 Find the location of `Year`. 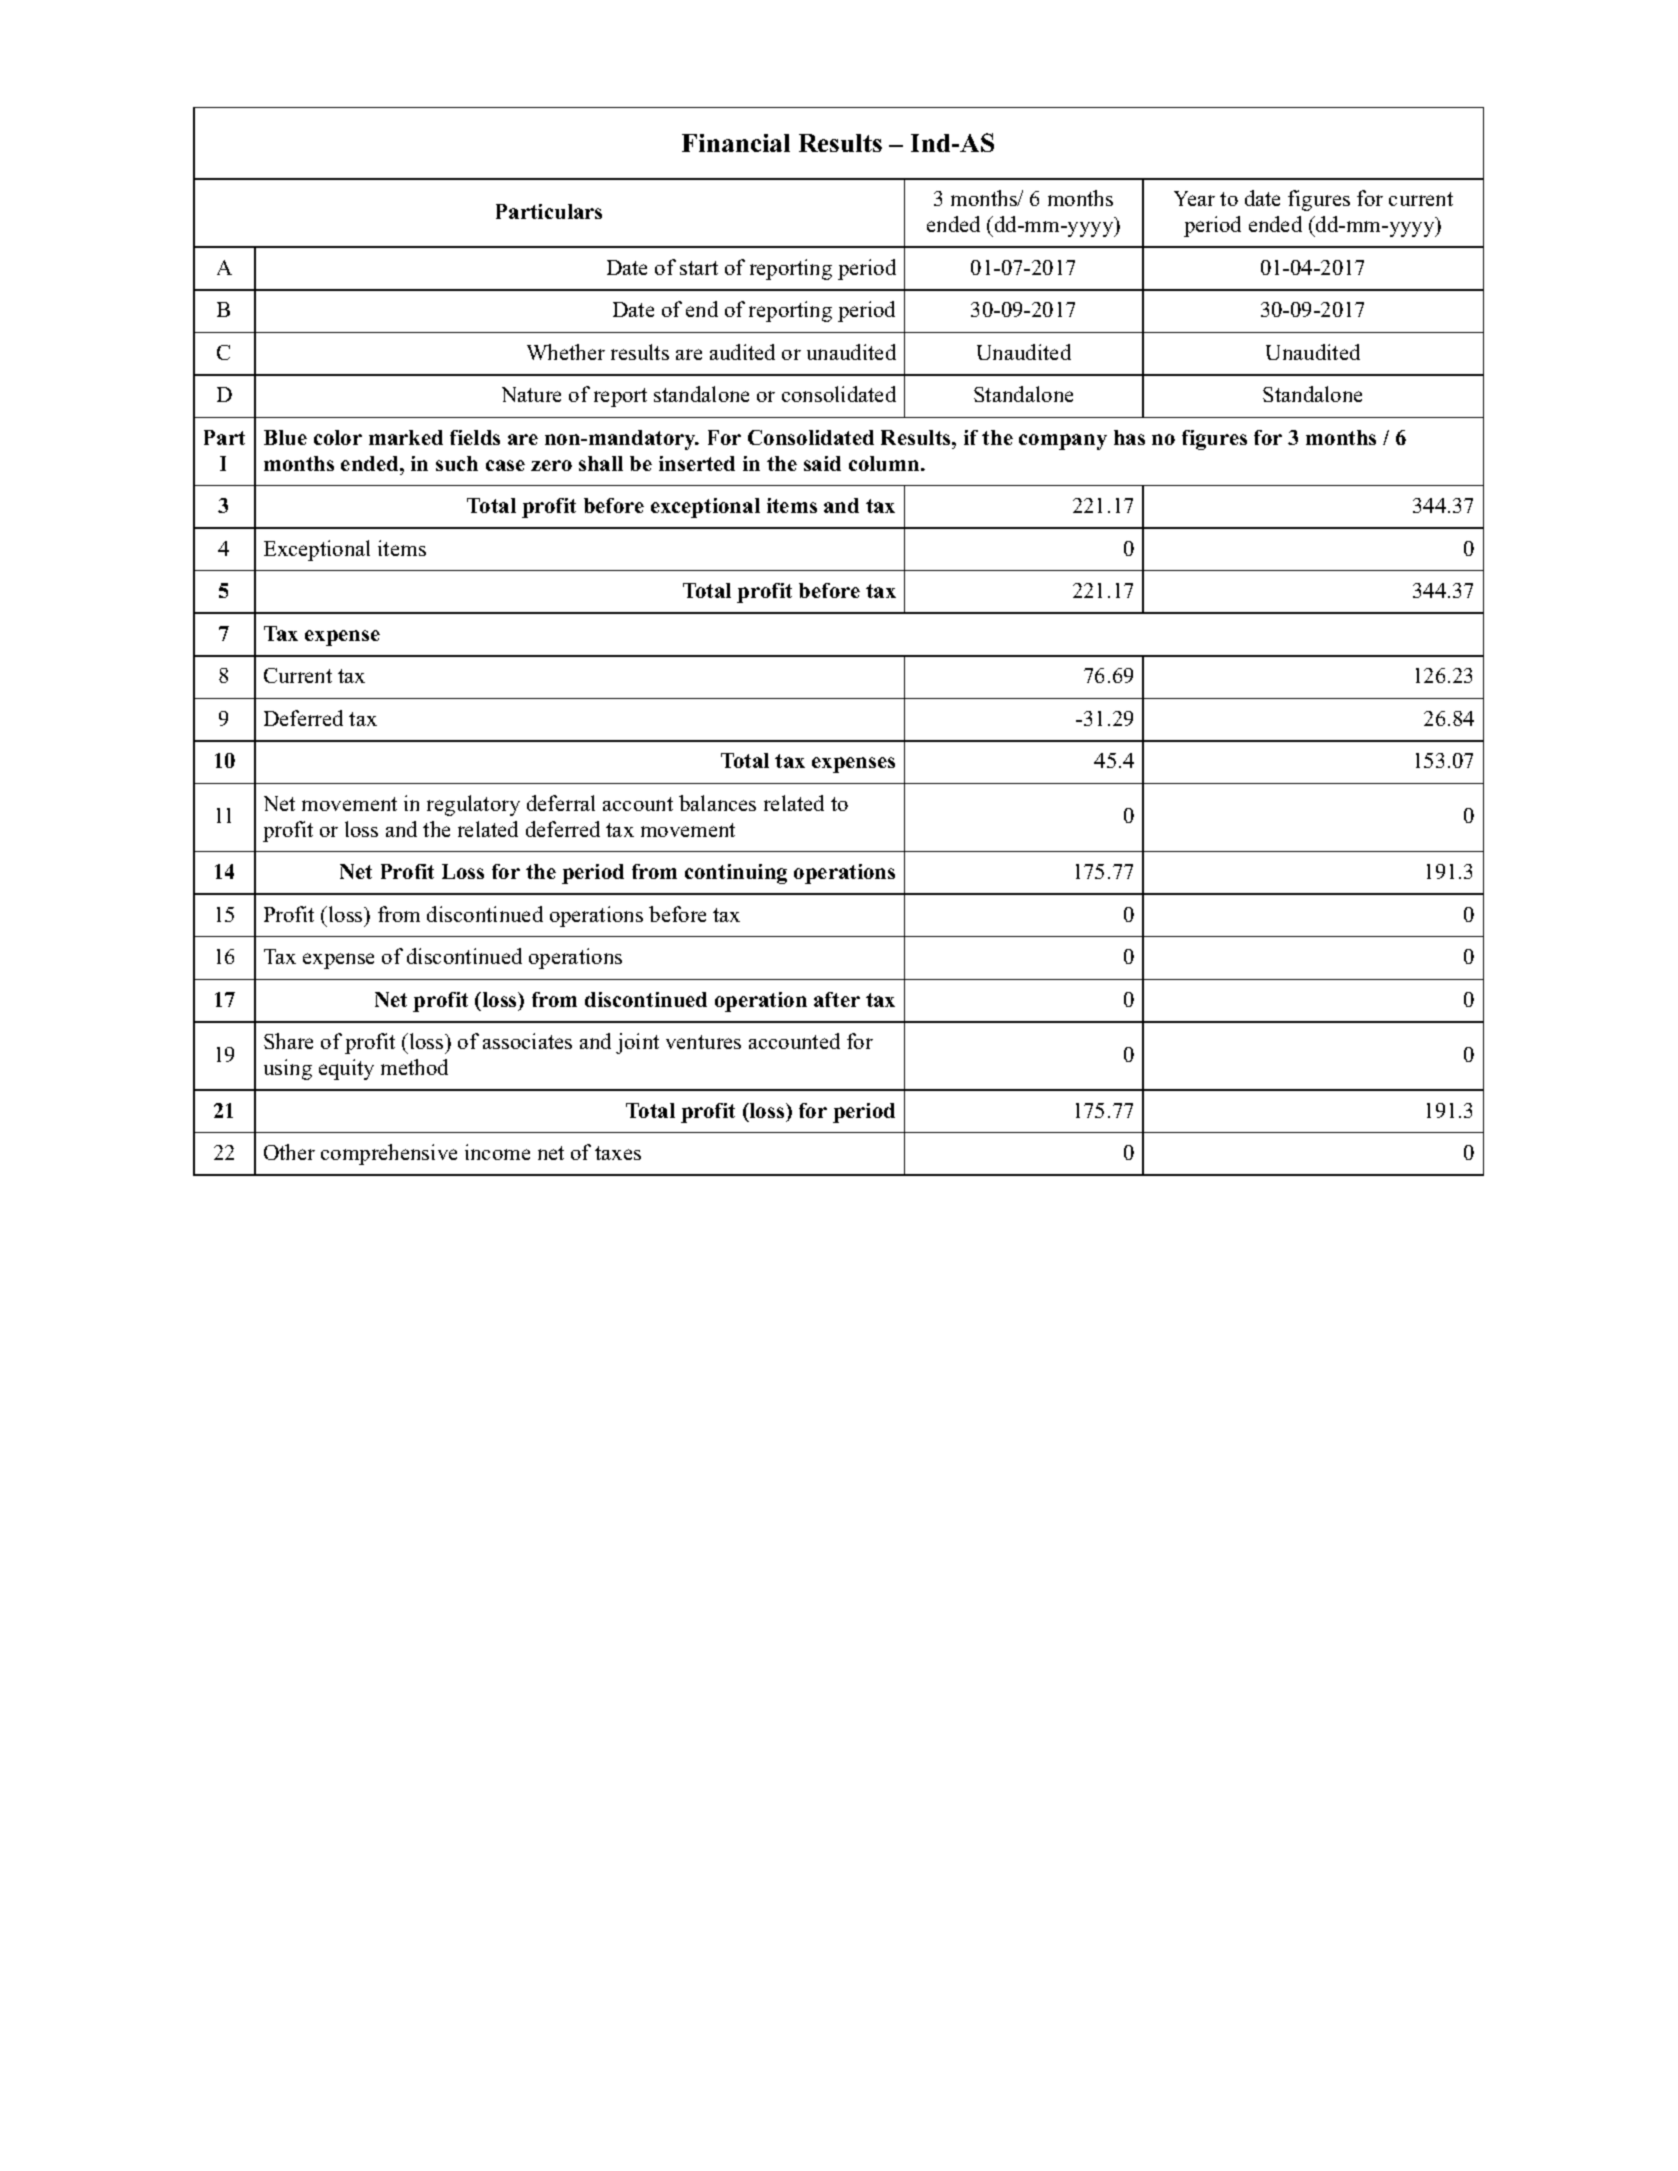

Year is located at coordinates (1194, 198).
